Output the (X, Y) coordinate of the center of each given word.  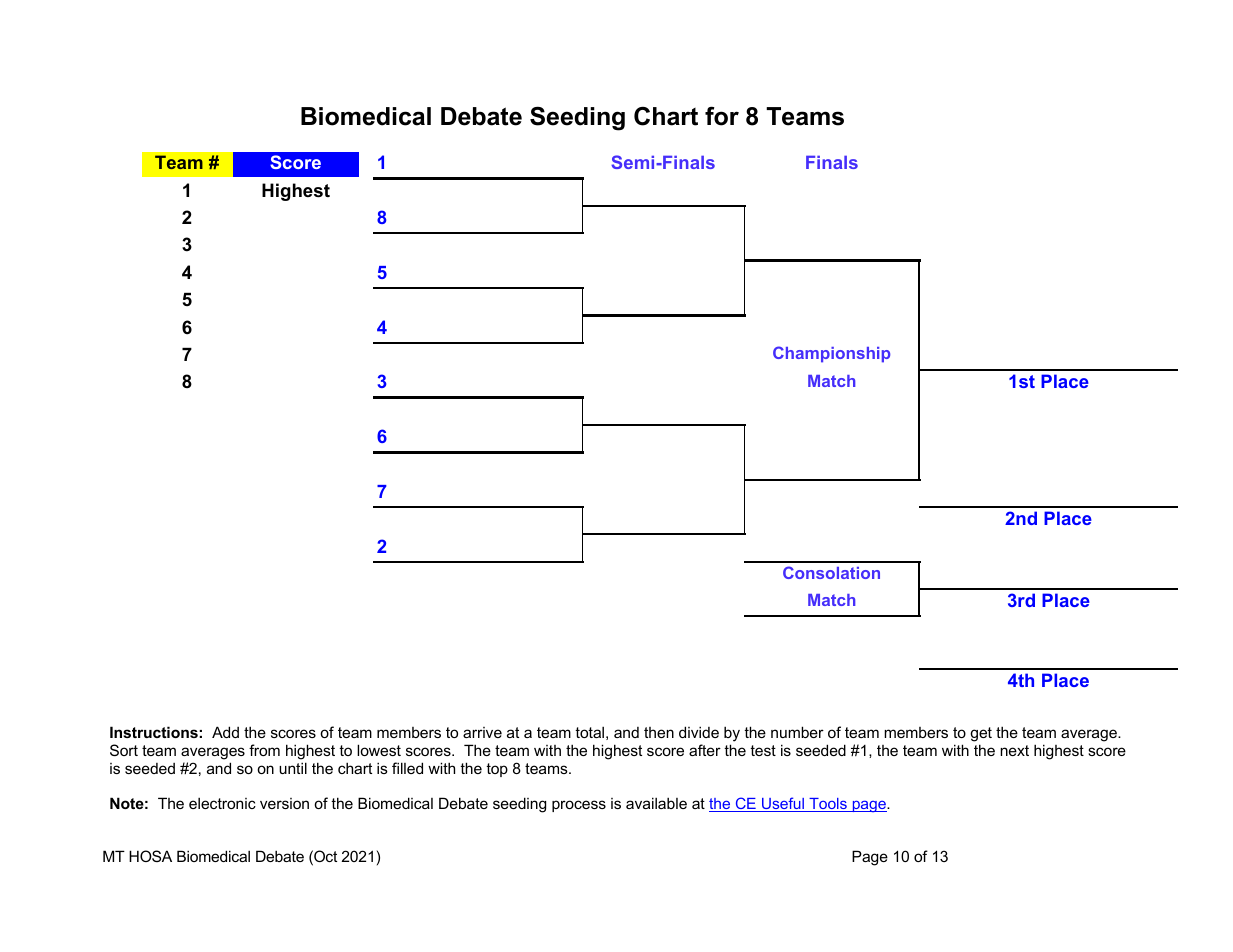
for (722, 116)
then (659, 732)
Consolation (831, 572)
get (981, 734)
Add (225, 732)
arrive (482, 732)
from (264, 750)
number (797, 732)
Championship (831, 354)
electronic (222, 803)
